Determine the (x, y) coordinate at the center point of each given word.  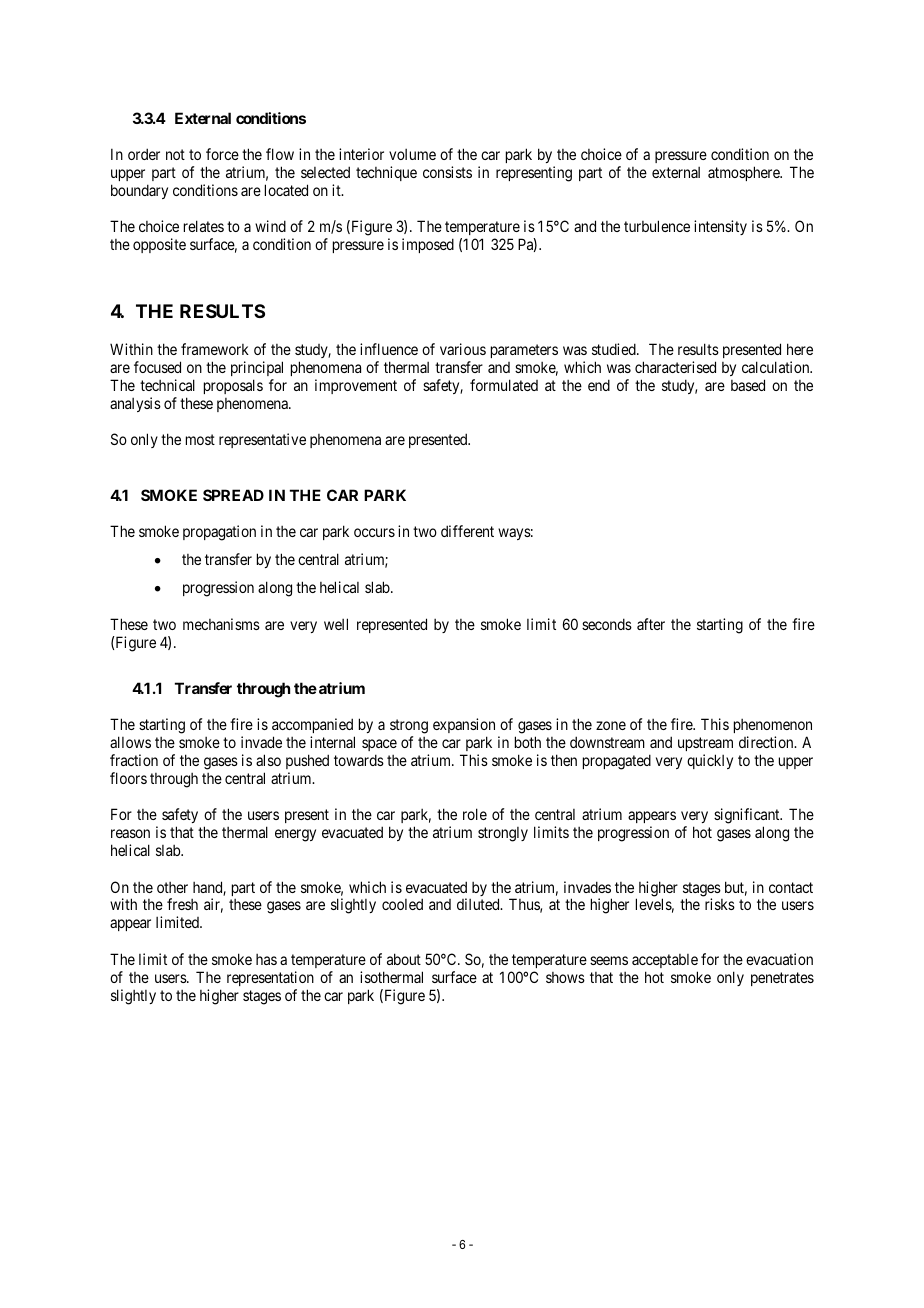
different (467, 531)
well (336, 624)
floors (128, 778)
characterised (675, 367)
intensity (720, 227)
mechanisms (221, 624)
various (463, 349)
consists (447, 172)
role (475, 814)
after (651, 624)
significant (748, 817)
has (266, 959)
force (222, 154)
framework (215, 349)
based (748, 385)
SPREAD (233, 495)
